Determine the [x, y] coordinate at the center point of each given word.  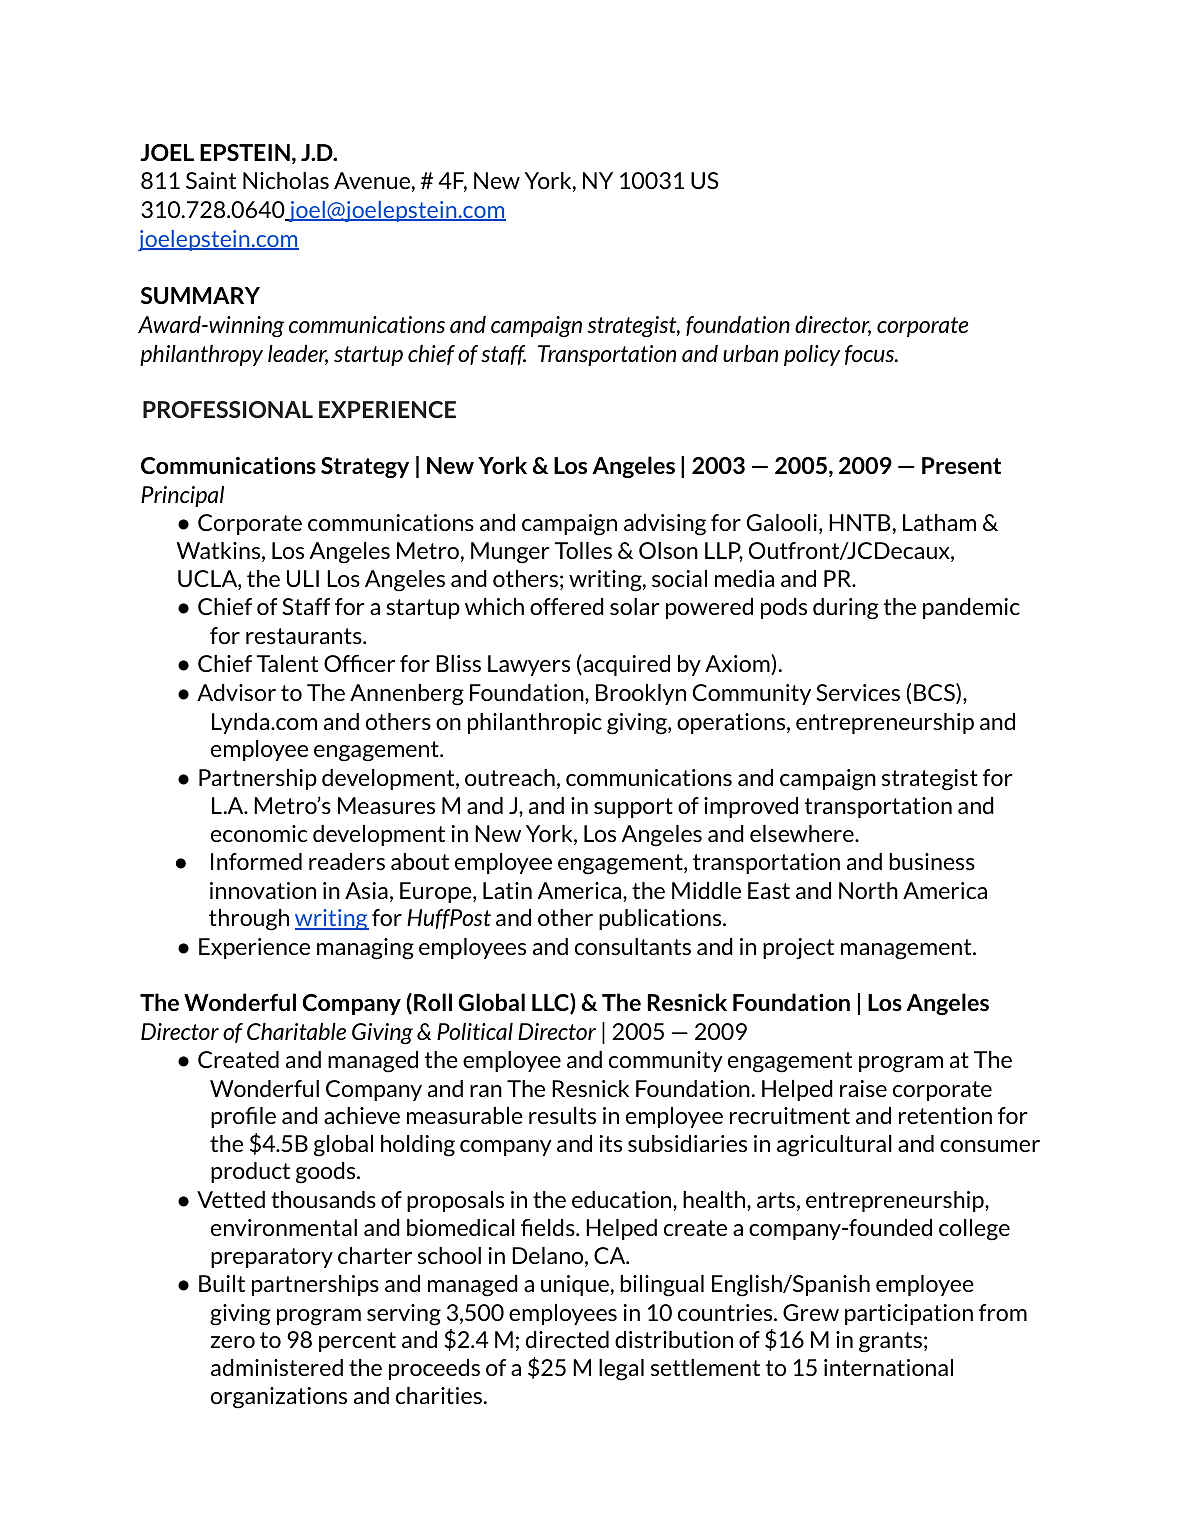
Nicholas [286, 180]
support [633, 808]
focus [871, 355]
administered [277, 1367]
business [932, 861]
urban [750, 353]
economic [259, 833]
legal [621, 1370]
